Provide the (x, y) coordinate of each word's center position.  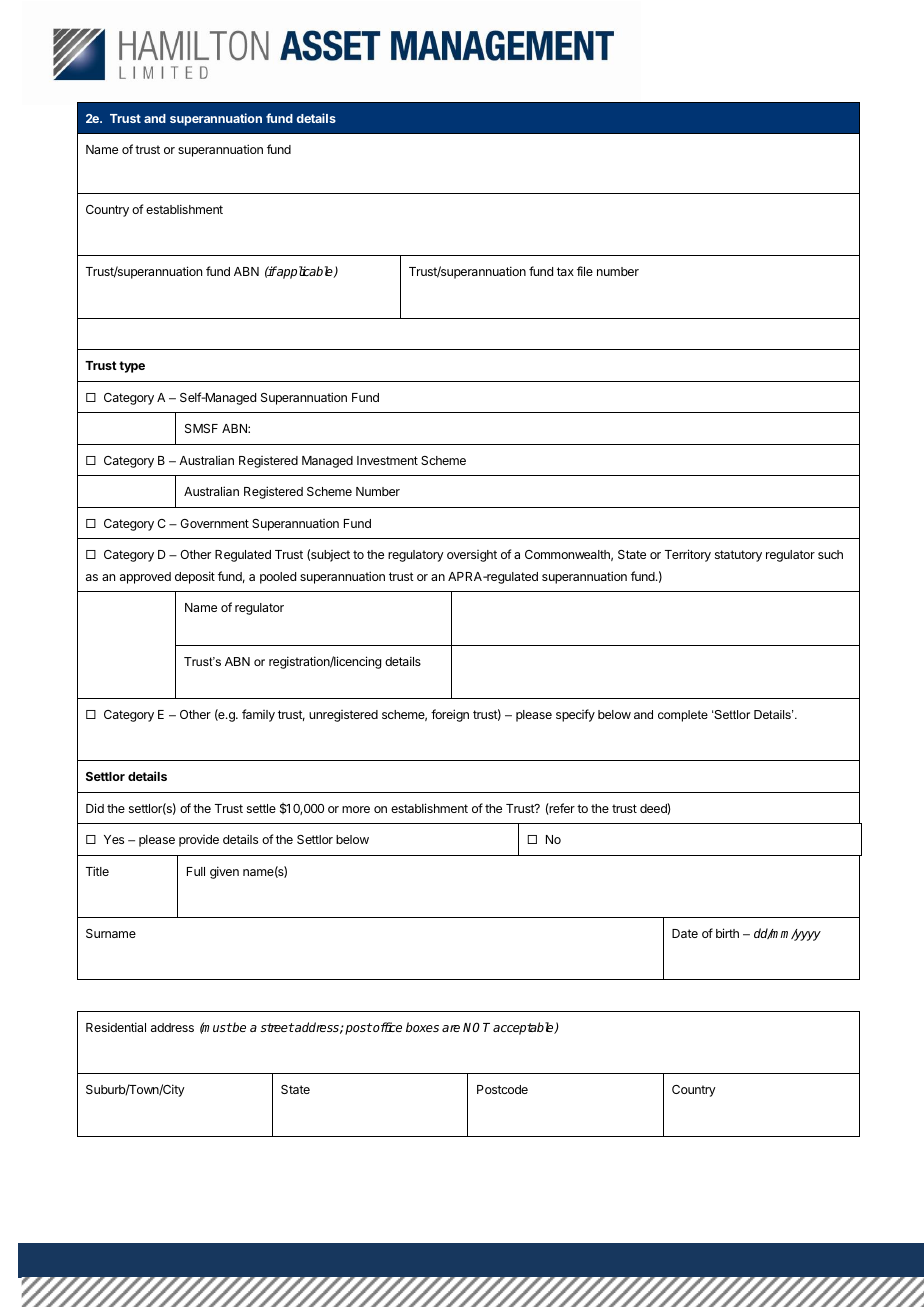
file (585, 271)
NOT (476, 1027)
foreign (450, 715)
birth (727, 933)
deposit (195, 577)
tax (565, 271)
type (132, 367)
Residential (116, 1027)
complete (683, 716)
